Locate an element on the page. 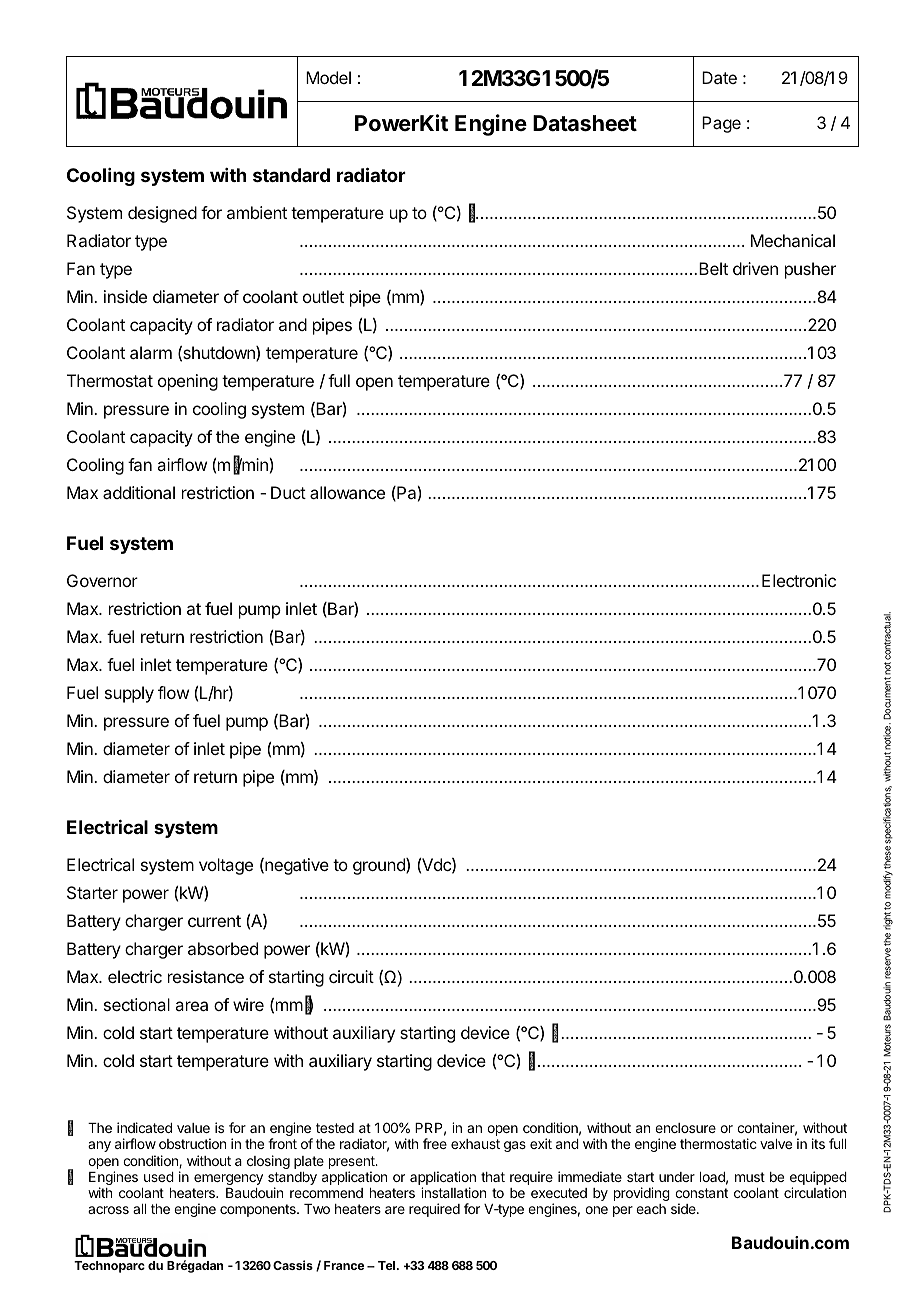 Image resolution: width=924 pixels, height=1308 pixels. Datasheet is located at coordinates (585, 123).
